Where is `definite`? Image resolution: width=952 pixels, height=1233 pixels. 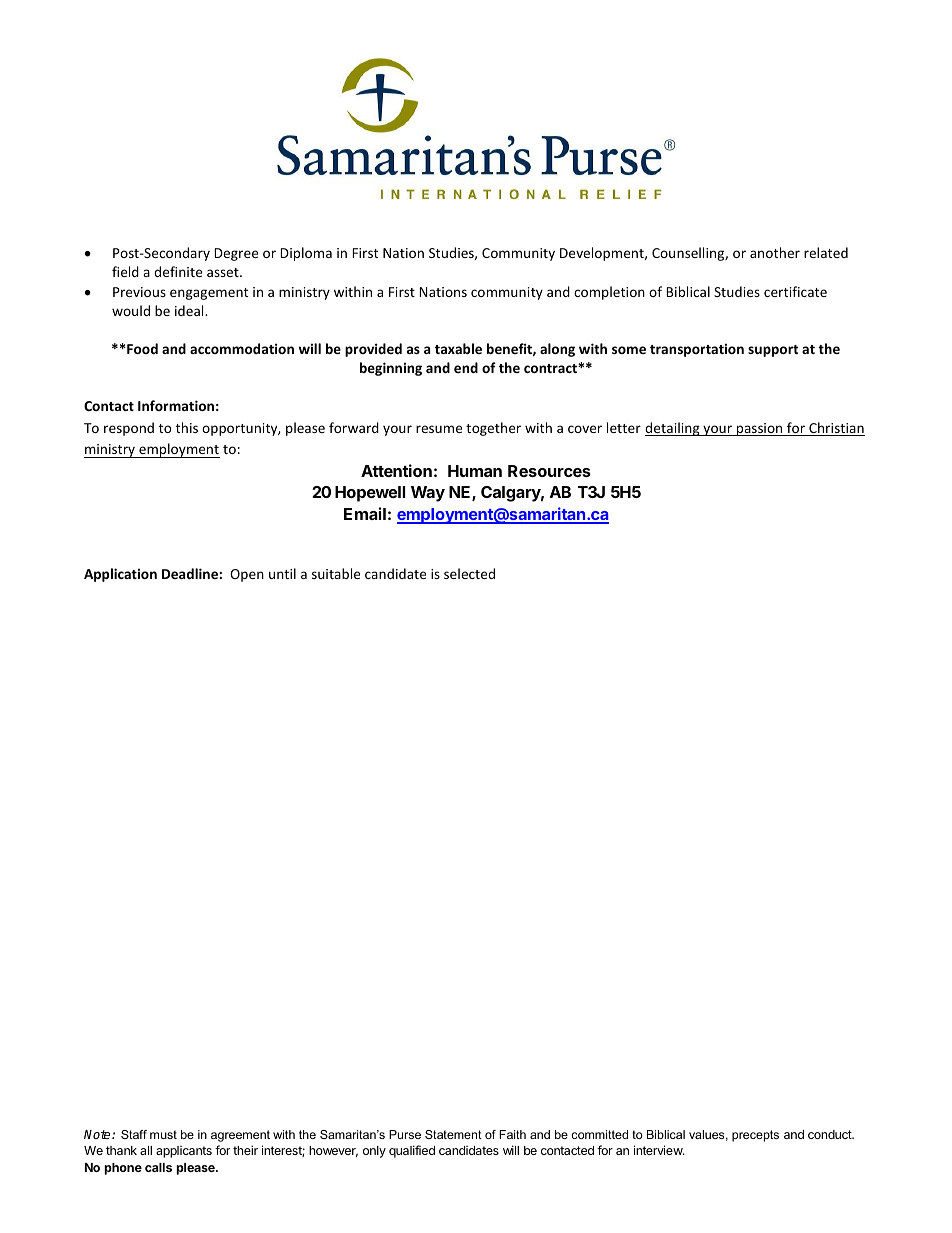
definite is located at coordinates (178, 271).
